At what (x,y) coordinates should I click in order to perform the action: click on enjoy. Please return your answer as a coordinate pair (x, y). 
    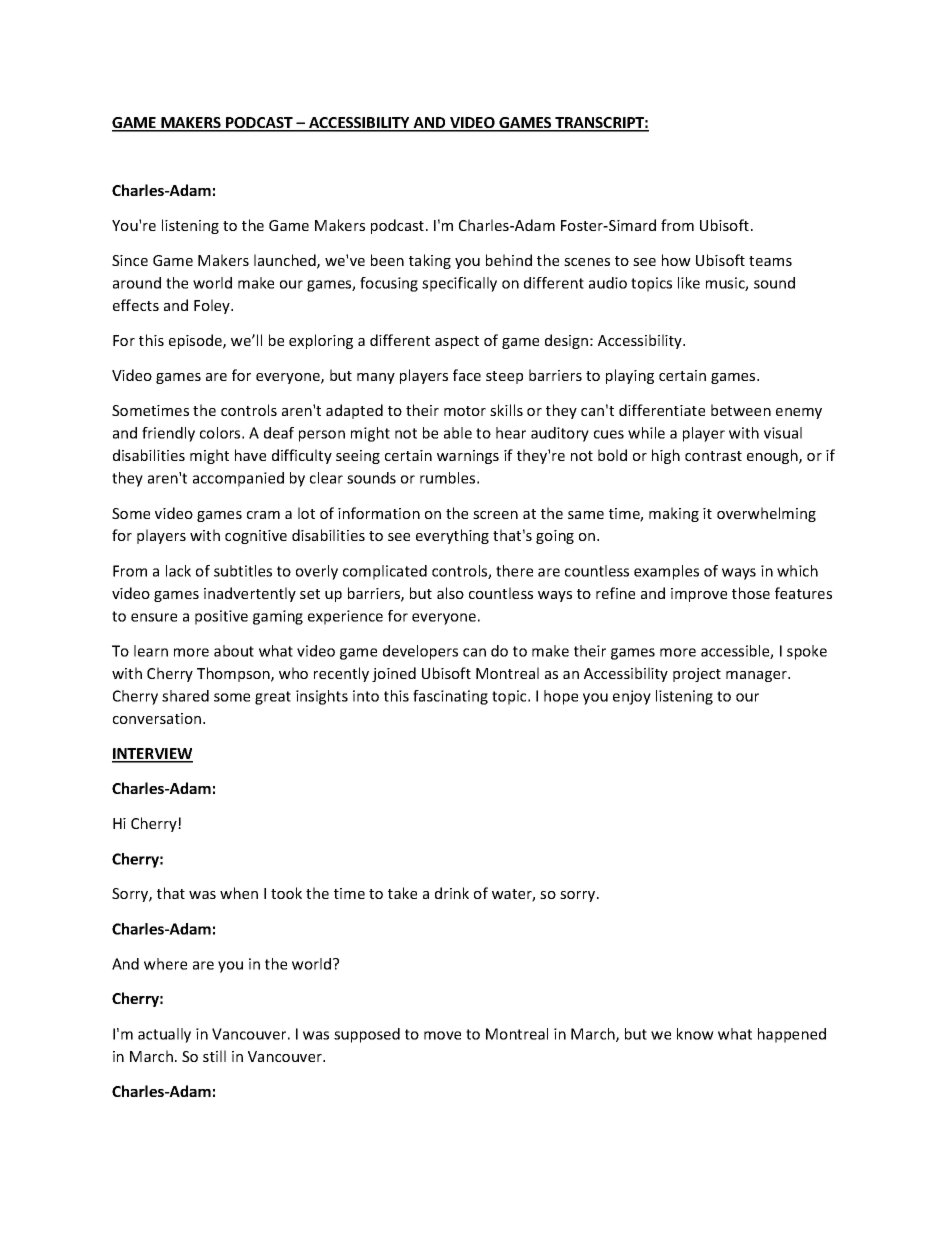
    Looking at the image, I should click on (632, 697).
